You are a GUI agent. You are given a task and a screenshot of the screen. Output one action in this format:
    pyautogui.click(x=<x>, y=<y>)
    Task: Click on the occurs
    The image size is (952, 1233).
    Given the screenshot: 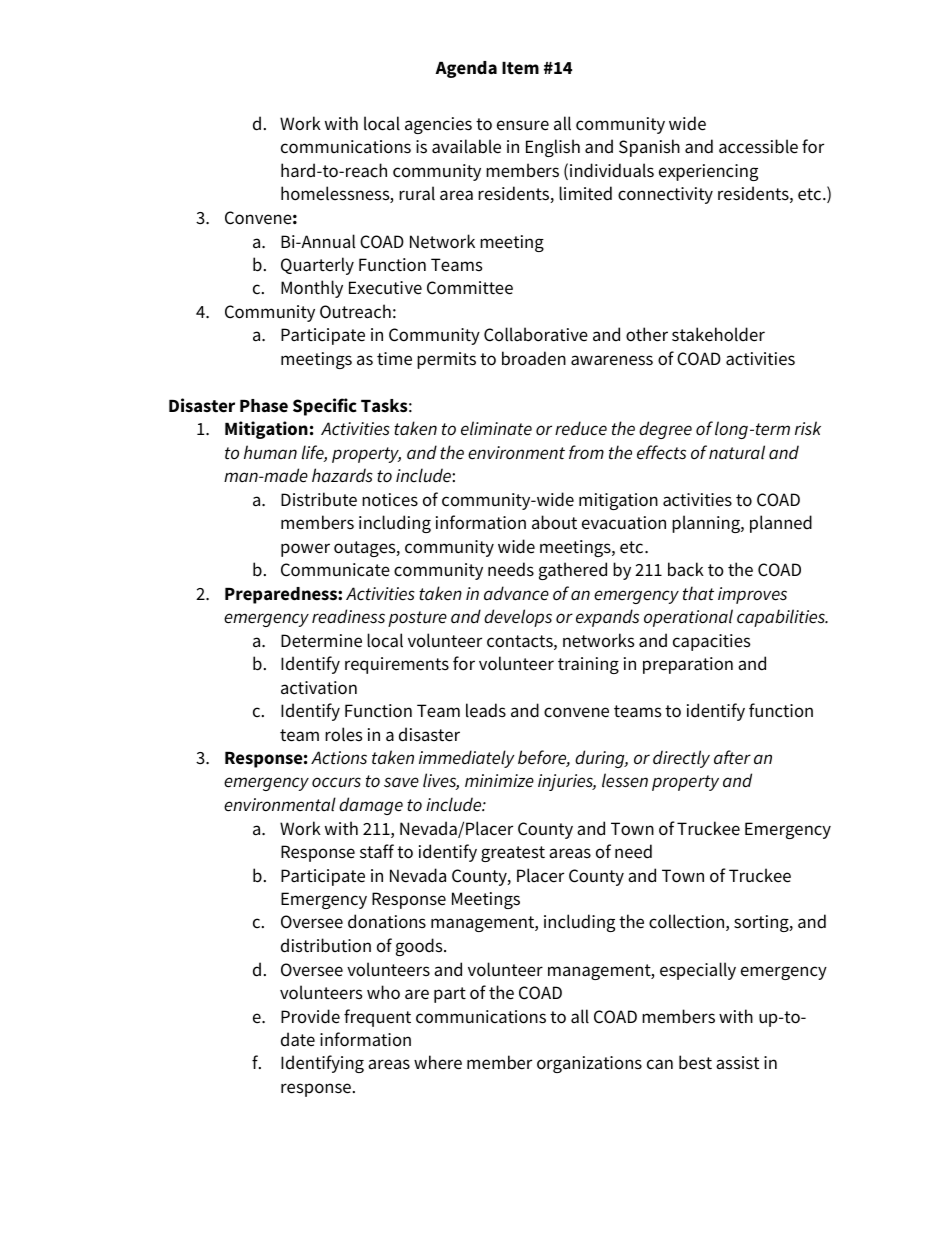 What is the action you would take?
    pyautogui.click(x=336, y=782)
